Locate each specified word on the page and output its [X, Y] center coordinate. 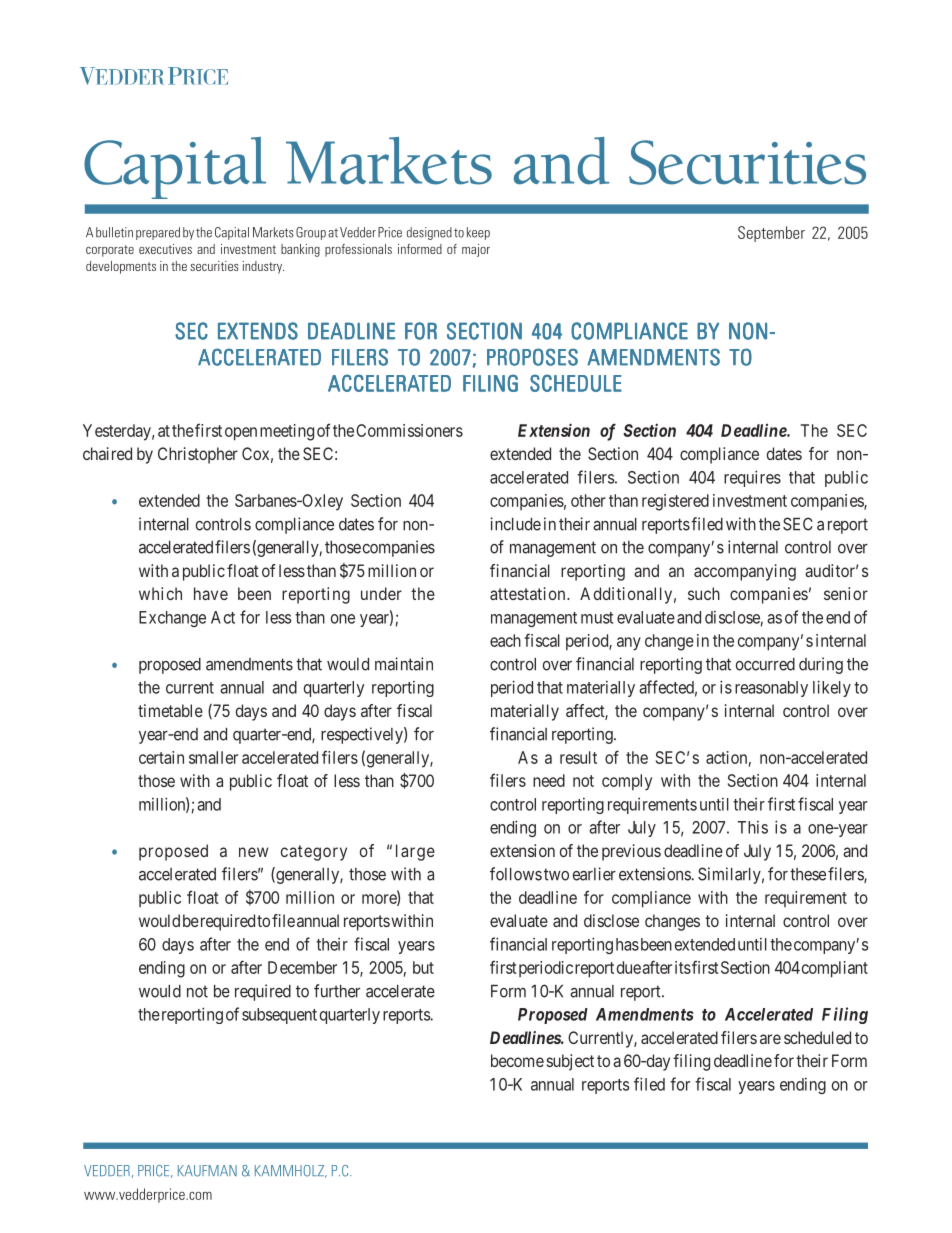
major [476, 250]
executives [165, 249]
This [752, 827]
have [211, 593]
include [515, 524]
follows [516, 874]
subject [570, 1062]
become [517, 1060]
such [704, 593]
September [771, 234]
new [253, 852]
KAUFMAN [207, 1171]
